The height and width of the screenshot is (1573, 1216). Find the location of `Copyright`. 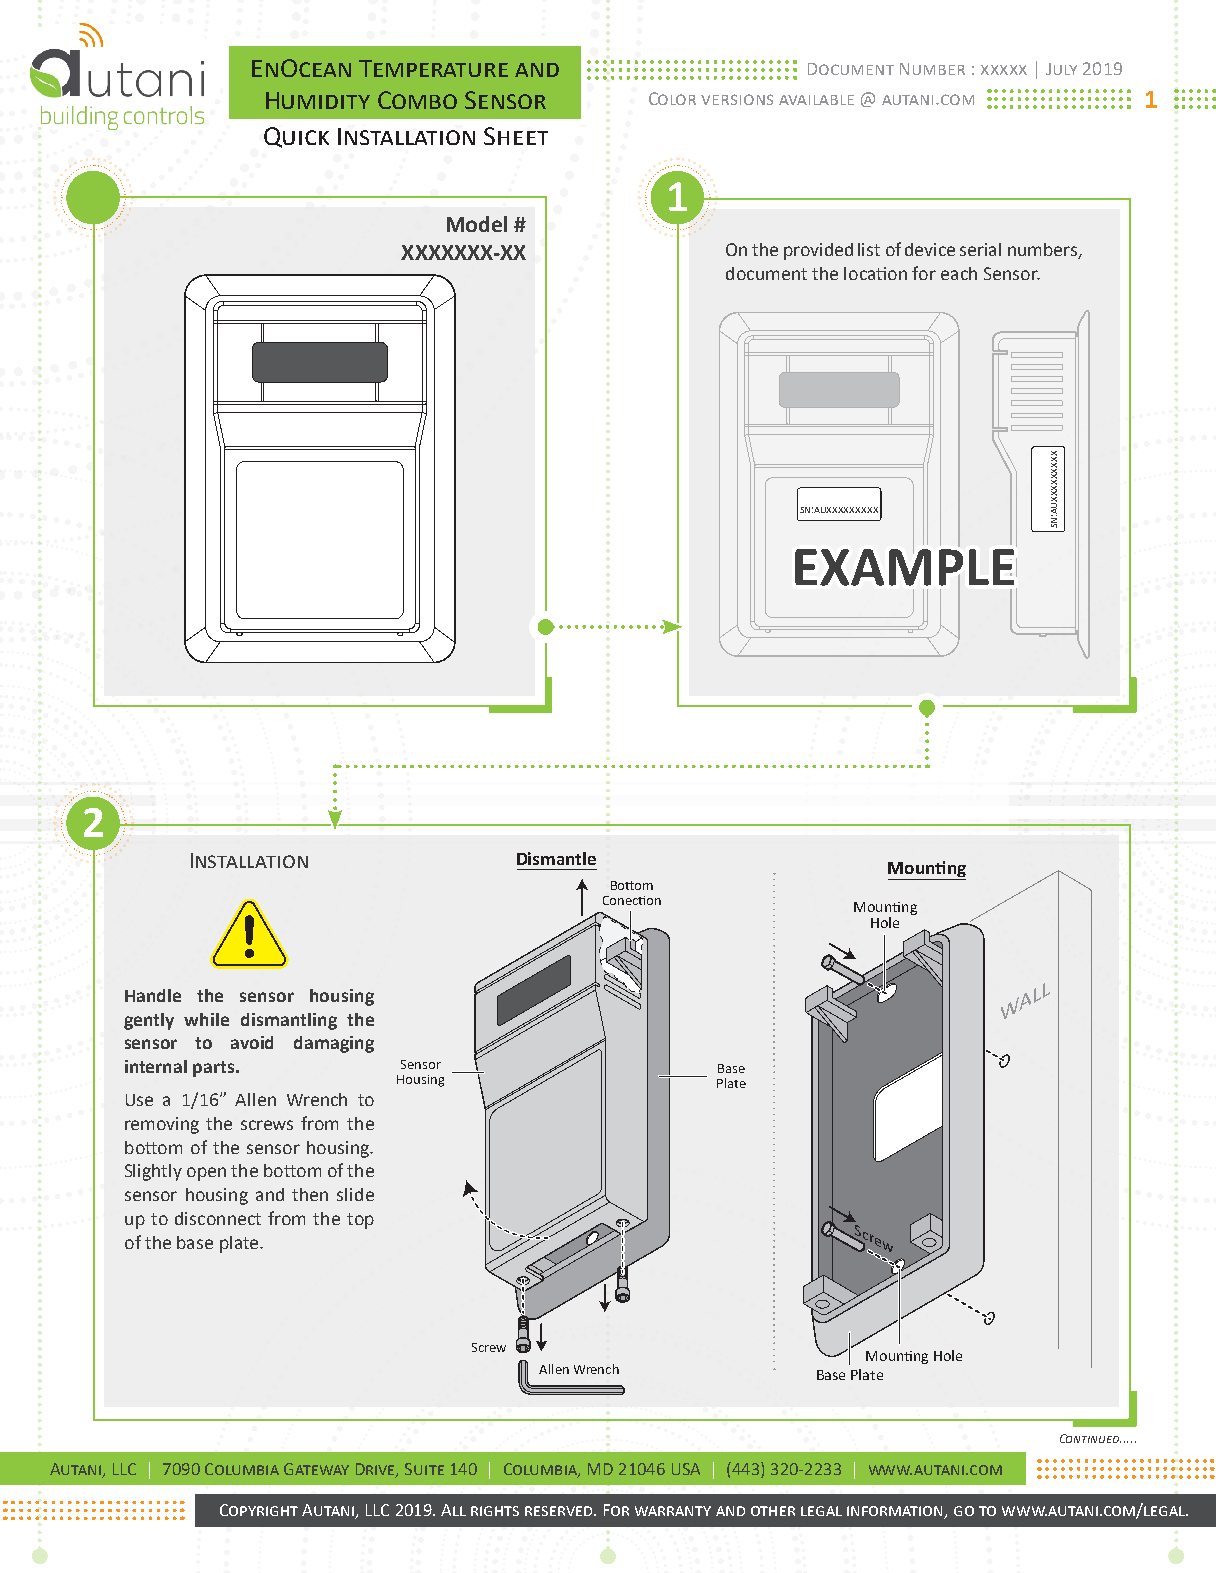

Copyright is located at coordinates (259, 1510).
